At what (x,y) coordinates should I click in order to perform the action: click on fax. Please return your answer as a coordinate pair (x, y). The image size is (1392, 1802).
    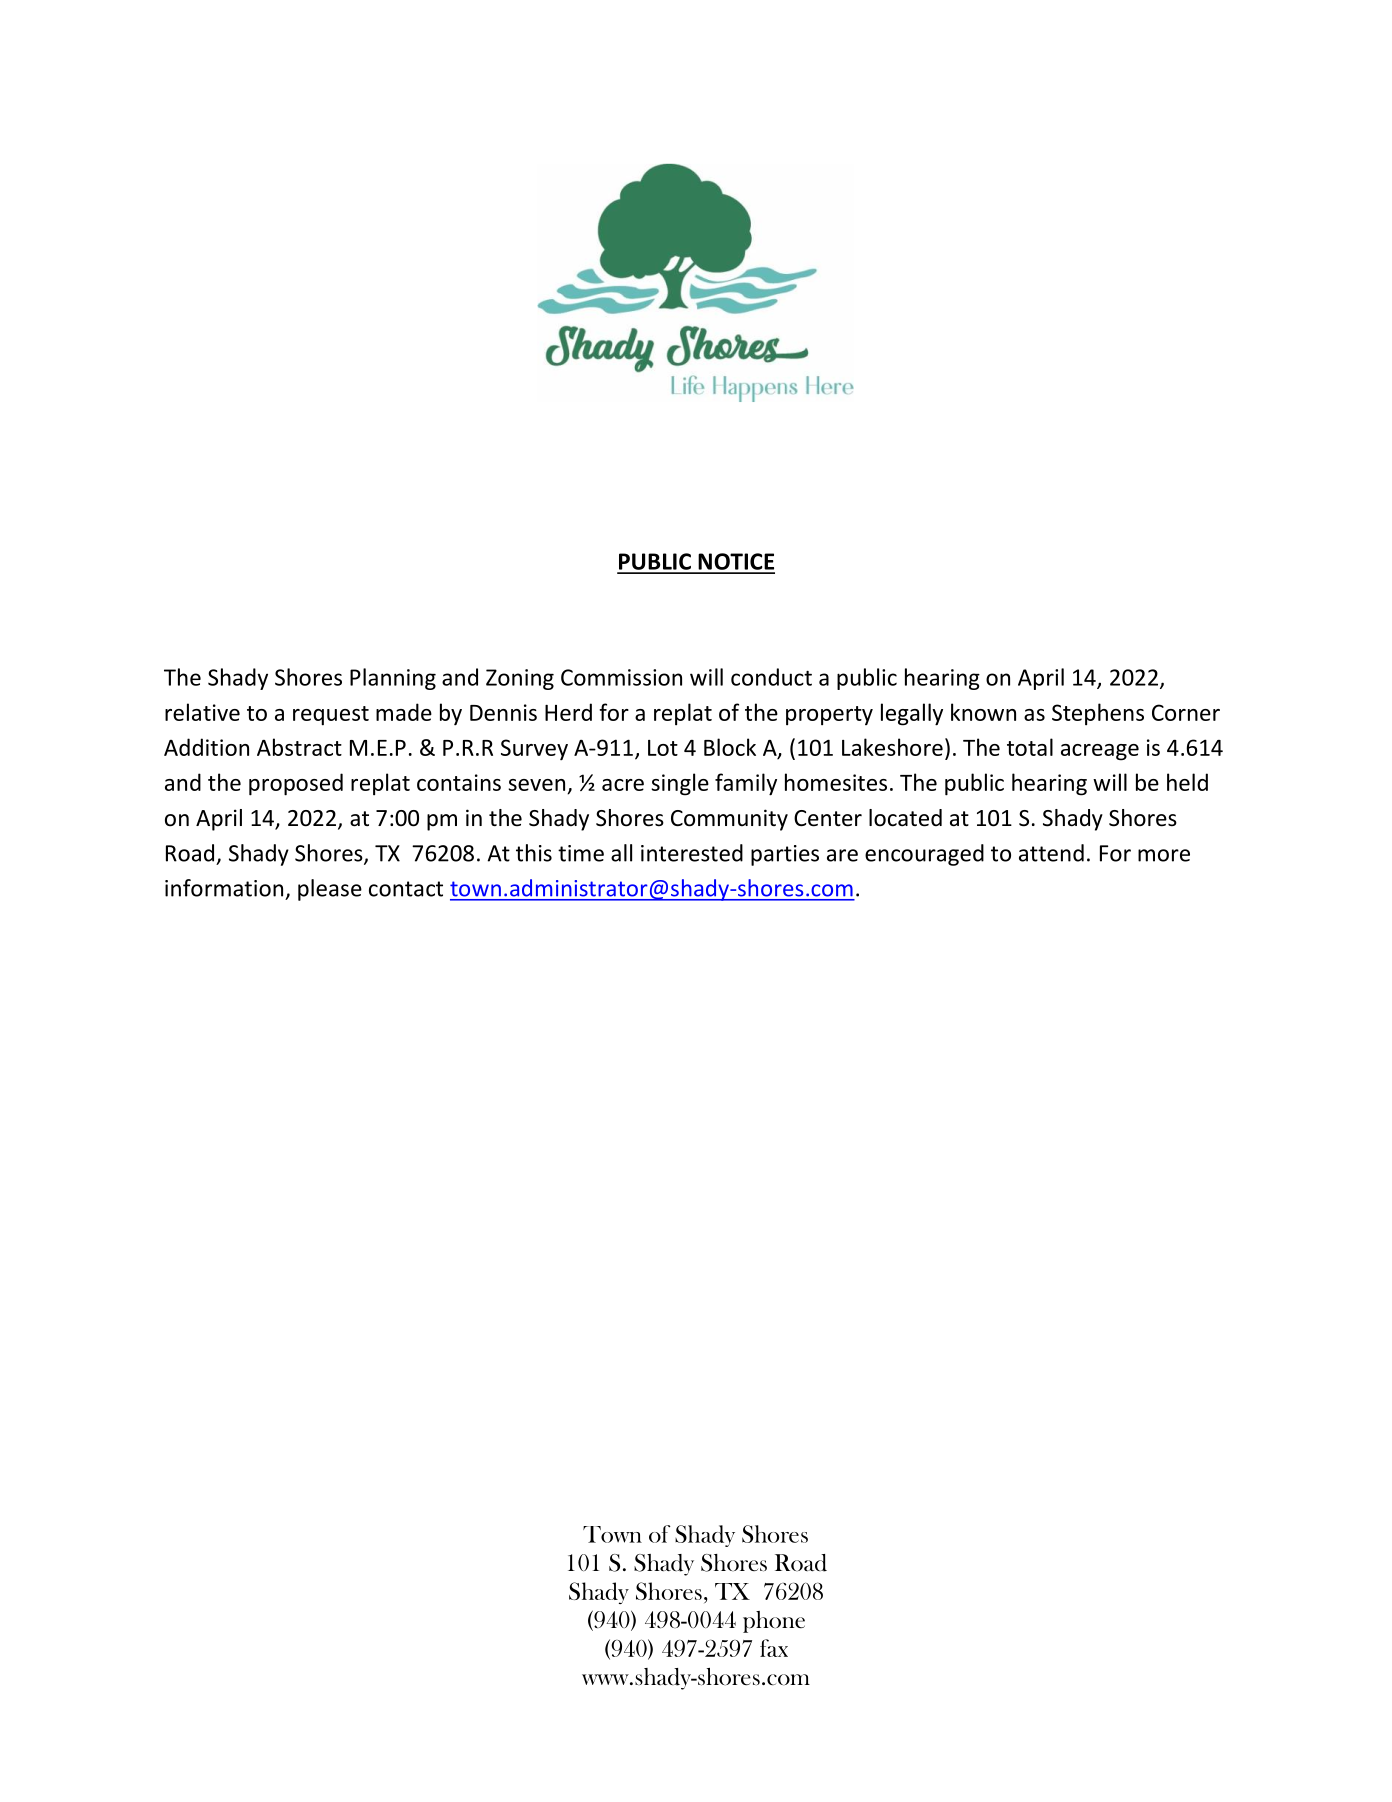
    Looking at the image, I should click on (774, 1648).
